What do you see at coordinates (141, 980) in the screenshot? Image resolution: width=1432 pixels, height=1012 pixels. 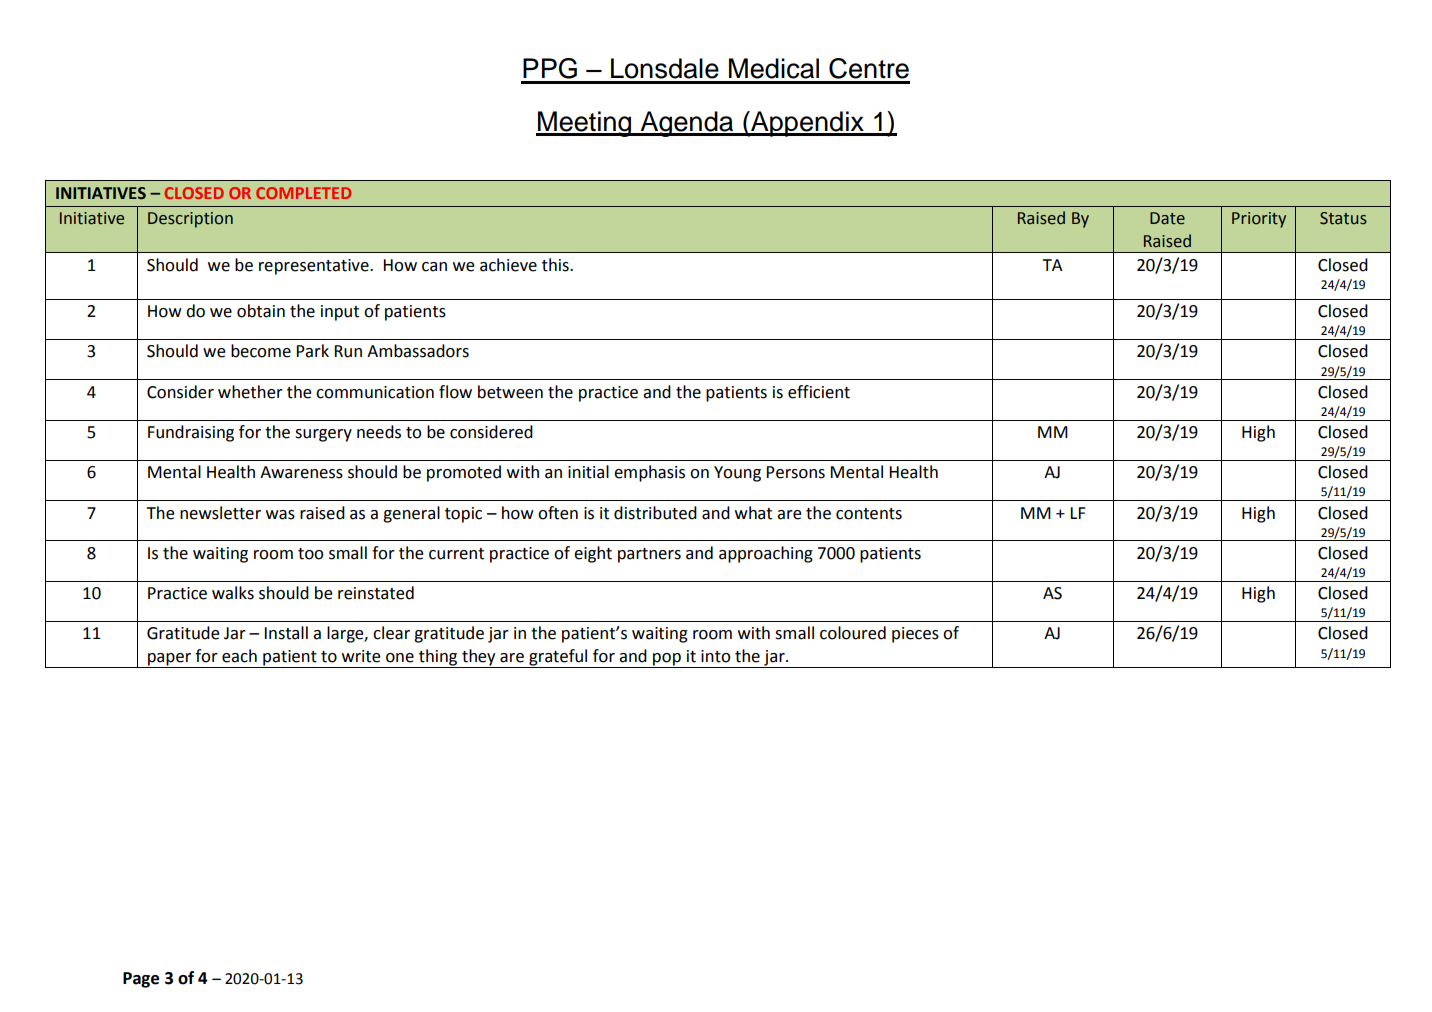 I see `Page` at bounding box center [141, 980].
